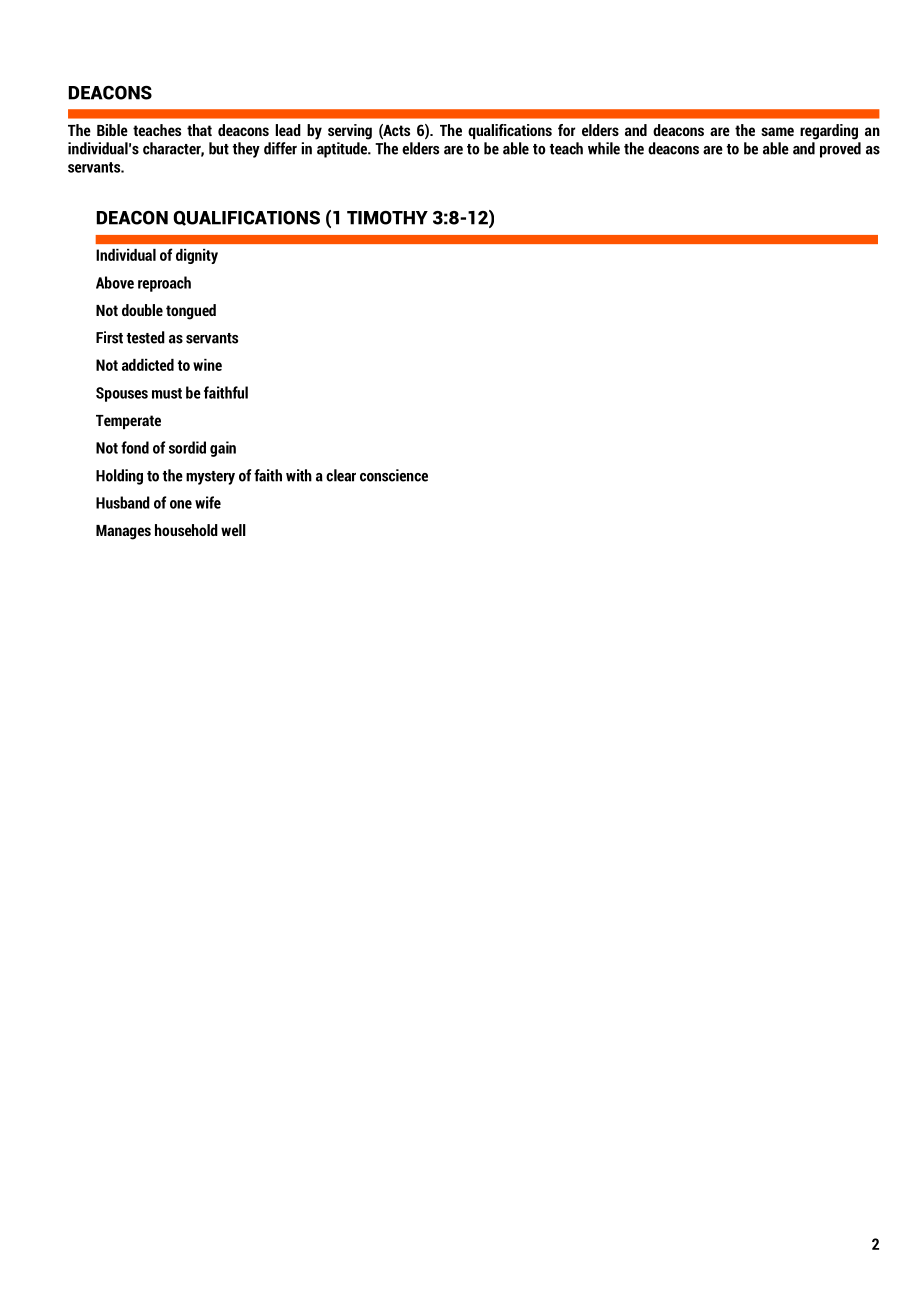 This screenshot has width=924, height=1308. Describe the element at coordinates (566, 130) in the screenshot. I see `for` at that location.
